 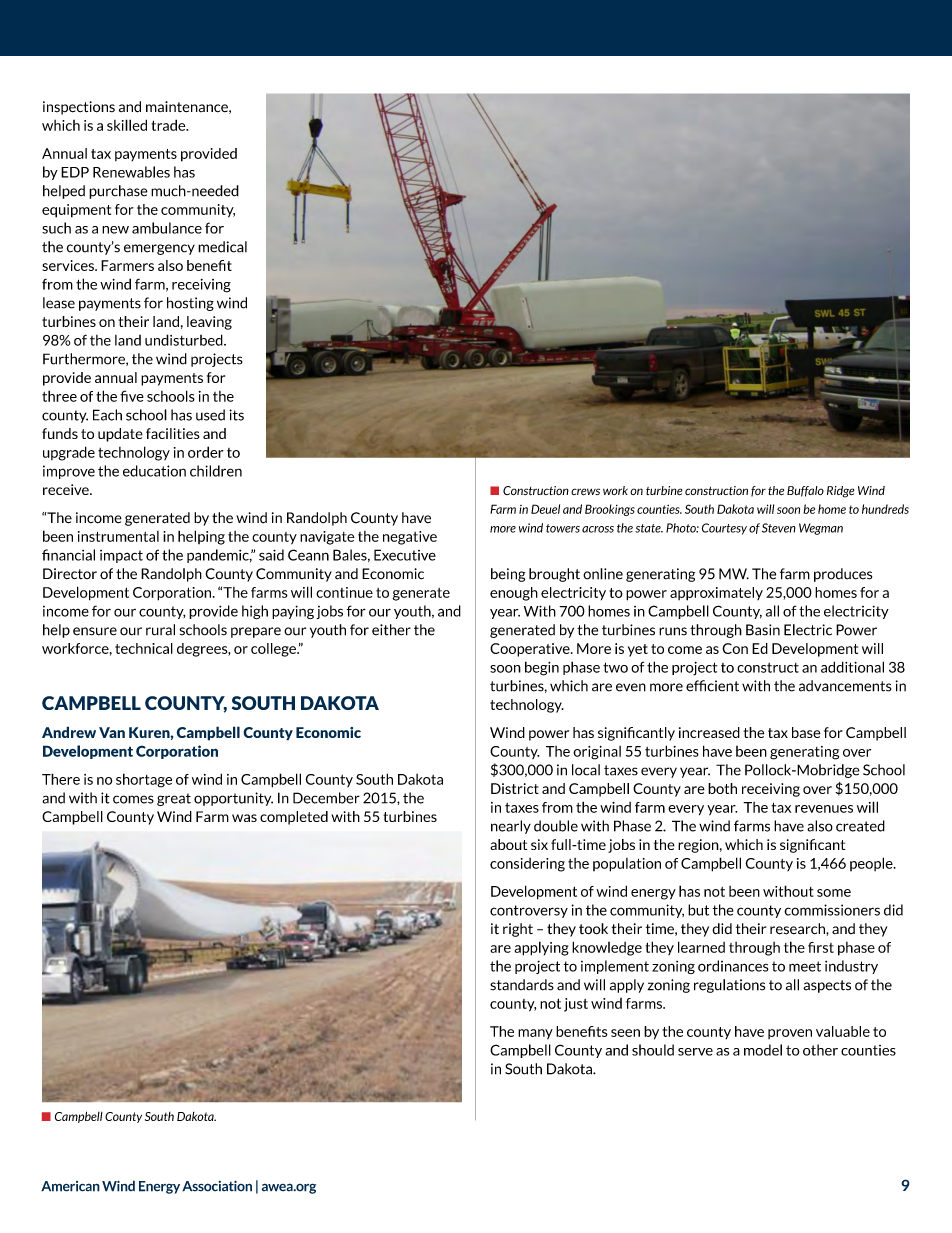 I want to click on technical, so click(x=144, y=648).
